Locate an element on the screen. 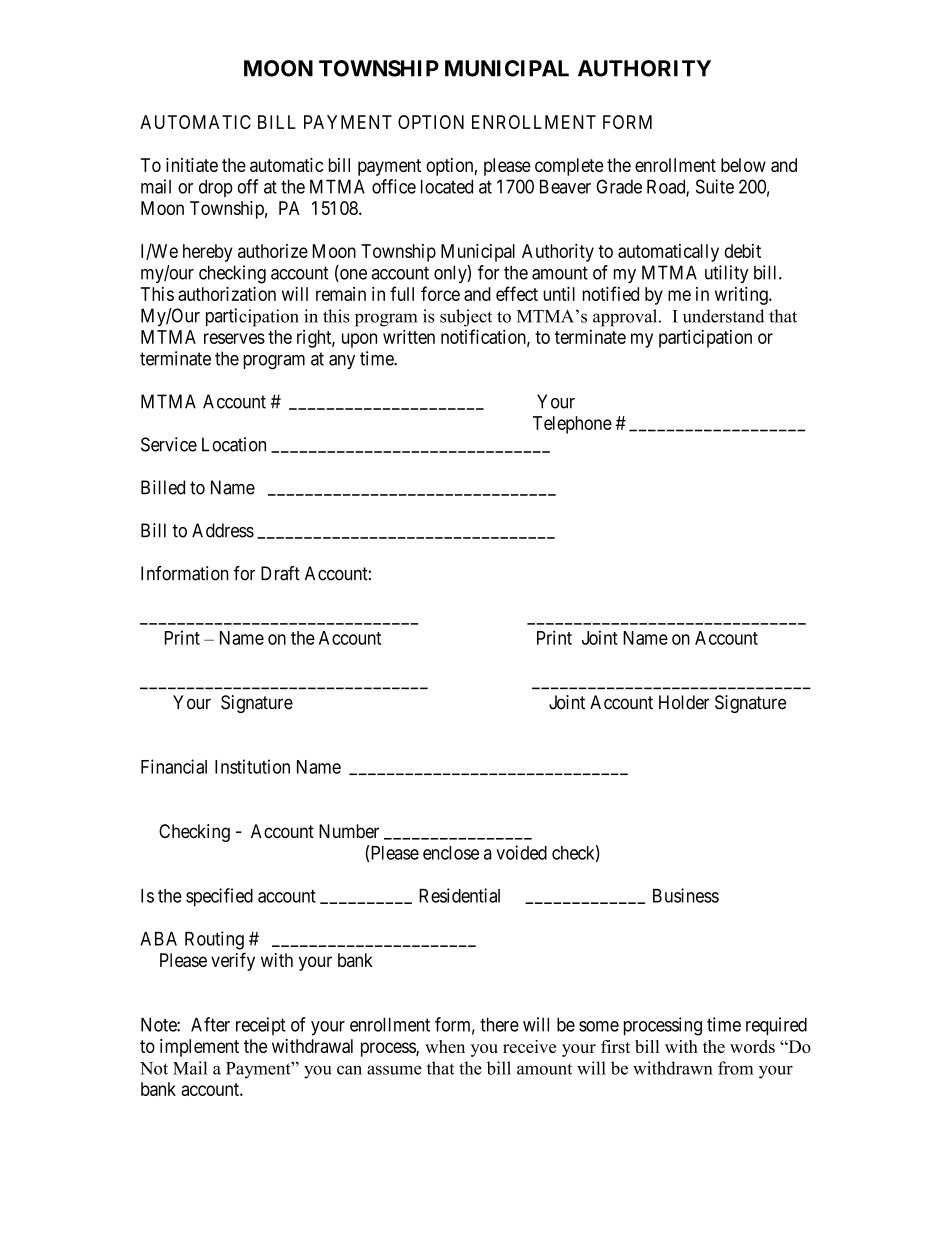 The image size is (952, 1233). enclose is located at coordinates (451, 853).
